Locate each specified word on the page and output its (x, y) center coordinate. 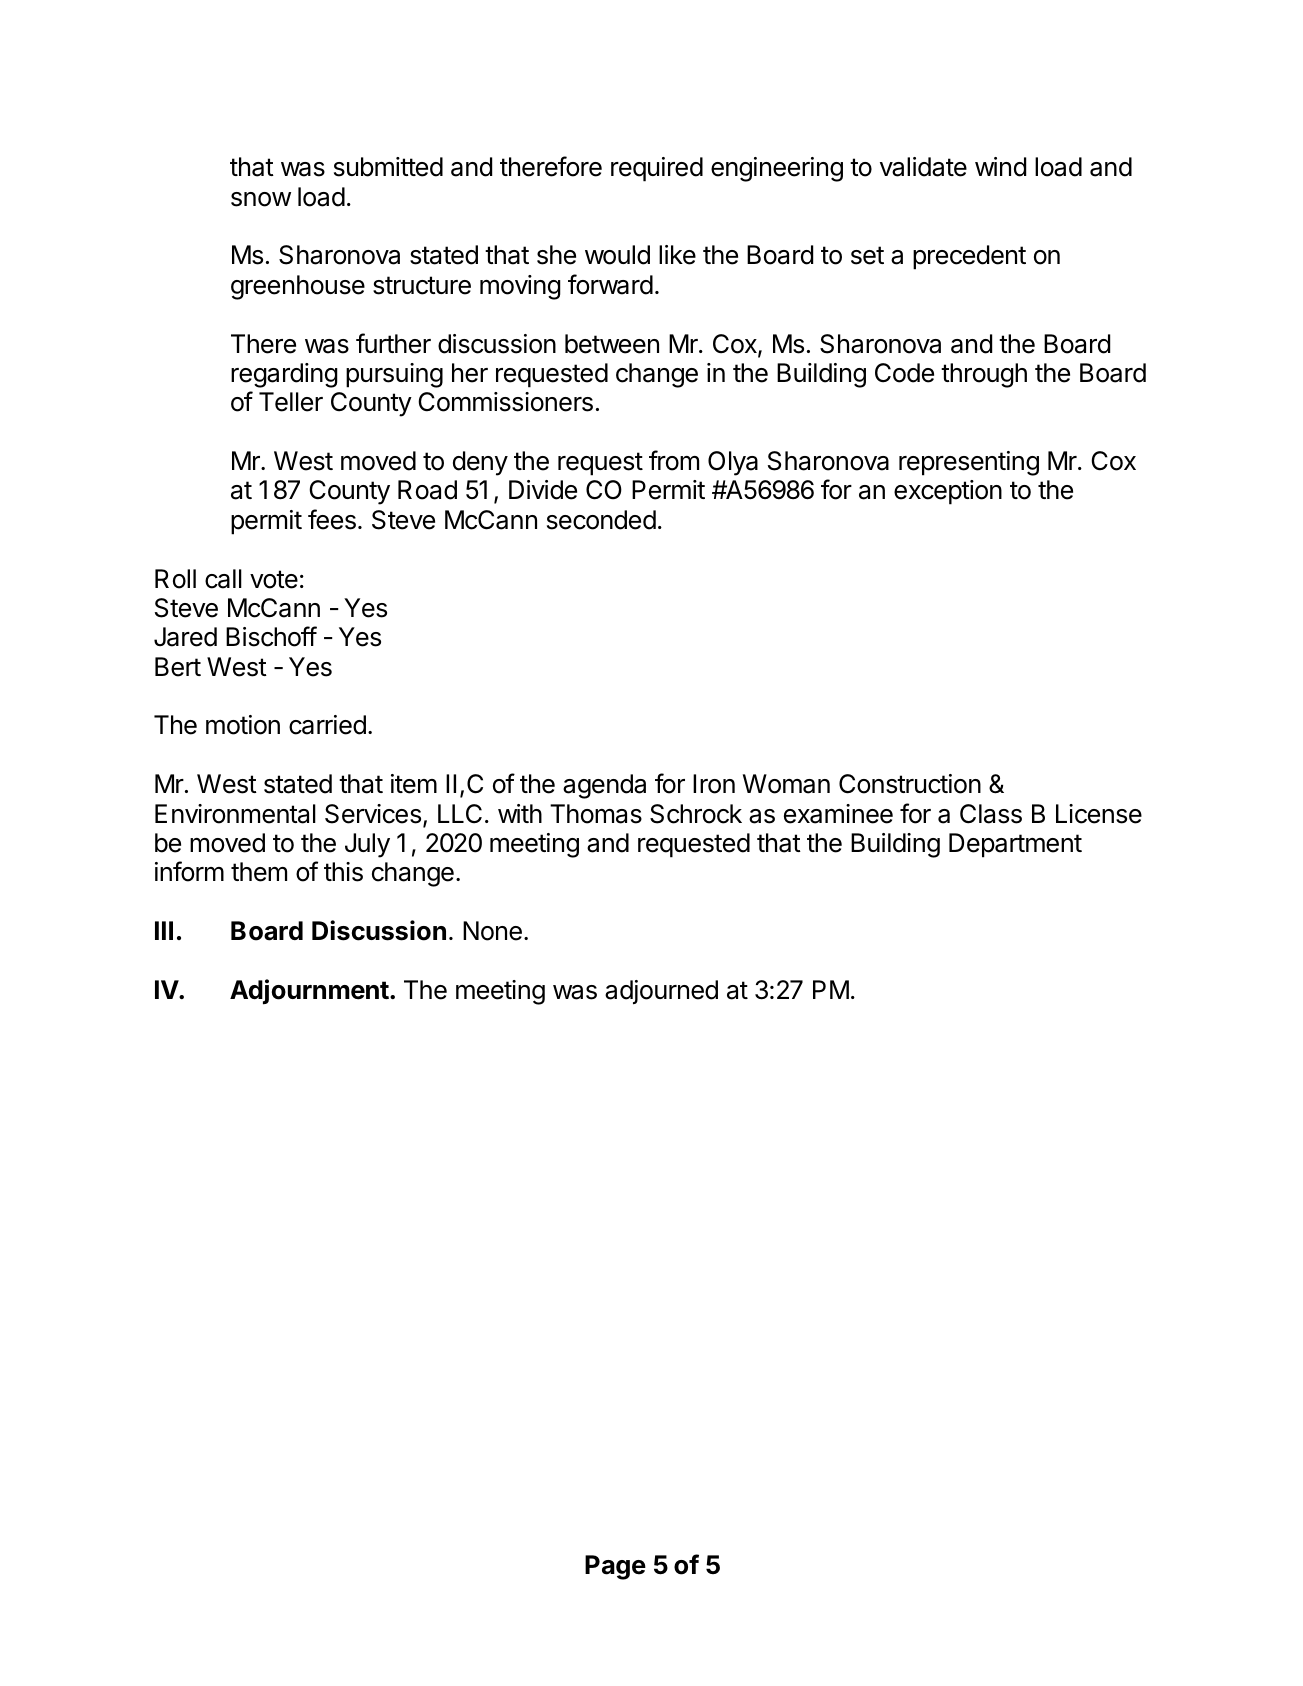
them (259, 872)
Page (615, 1567)
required (657, 169)
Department (1015, 845)
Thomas (596, 814)
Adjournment (310, 992)
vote (274, 579)
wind (1000, 167)
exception (948, 492)
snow (261, 199)
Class (991, 814)
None (492, 931)
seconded (601, 520)
